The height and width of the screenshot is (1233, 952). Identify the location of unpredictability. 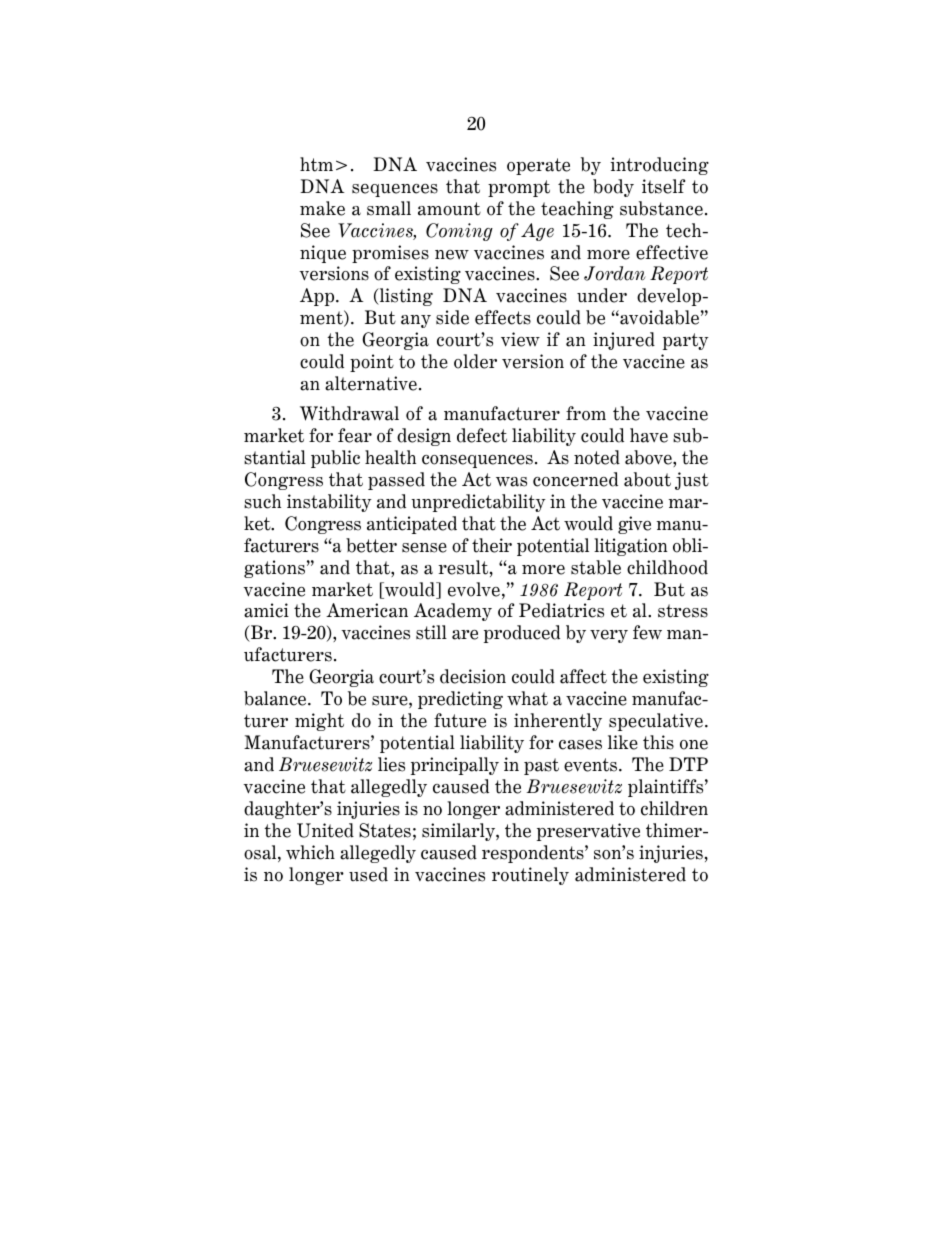
(478, 503).
